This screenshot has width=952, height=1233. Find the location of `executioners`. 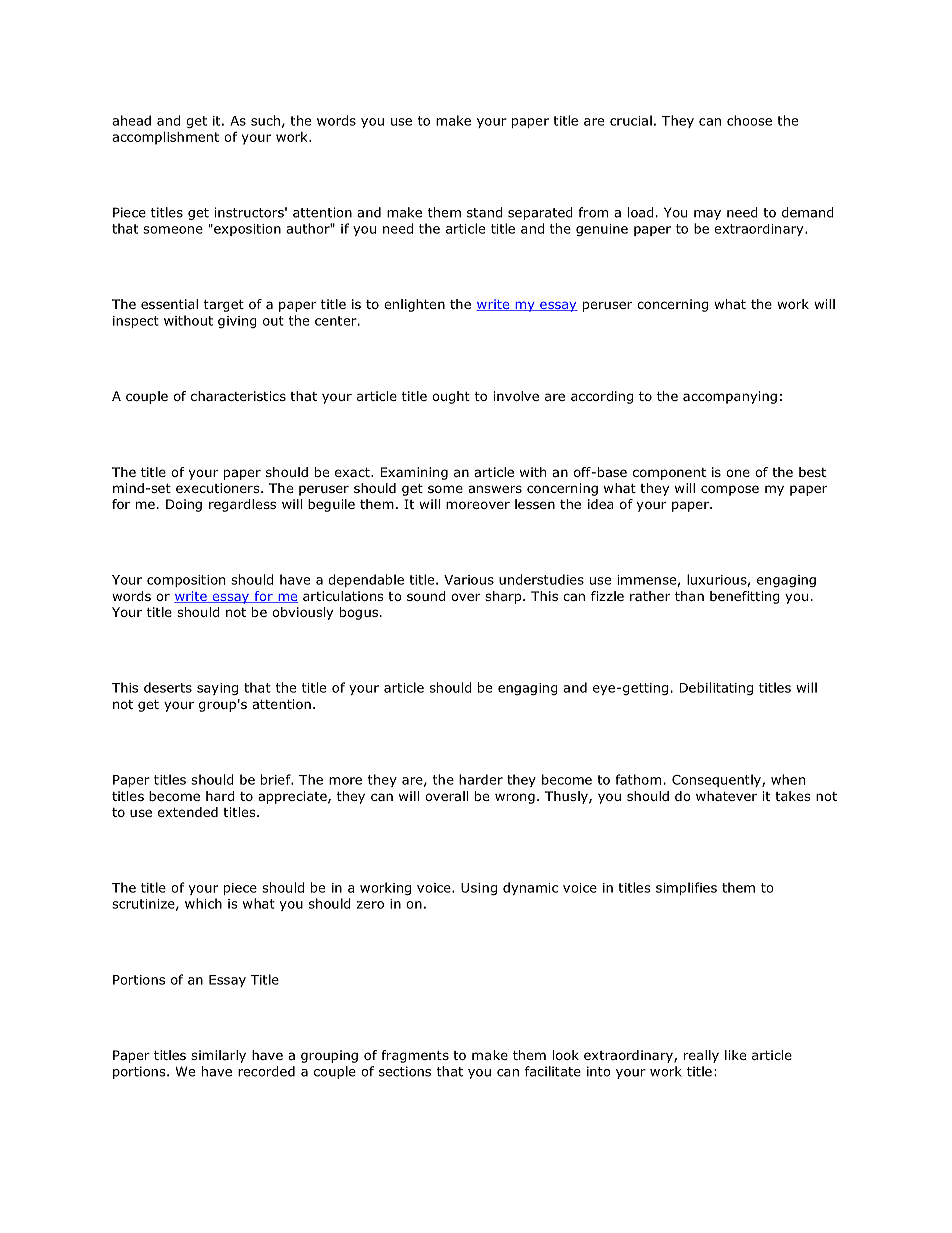

executioners is located at coordinates (219, 488).
